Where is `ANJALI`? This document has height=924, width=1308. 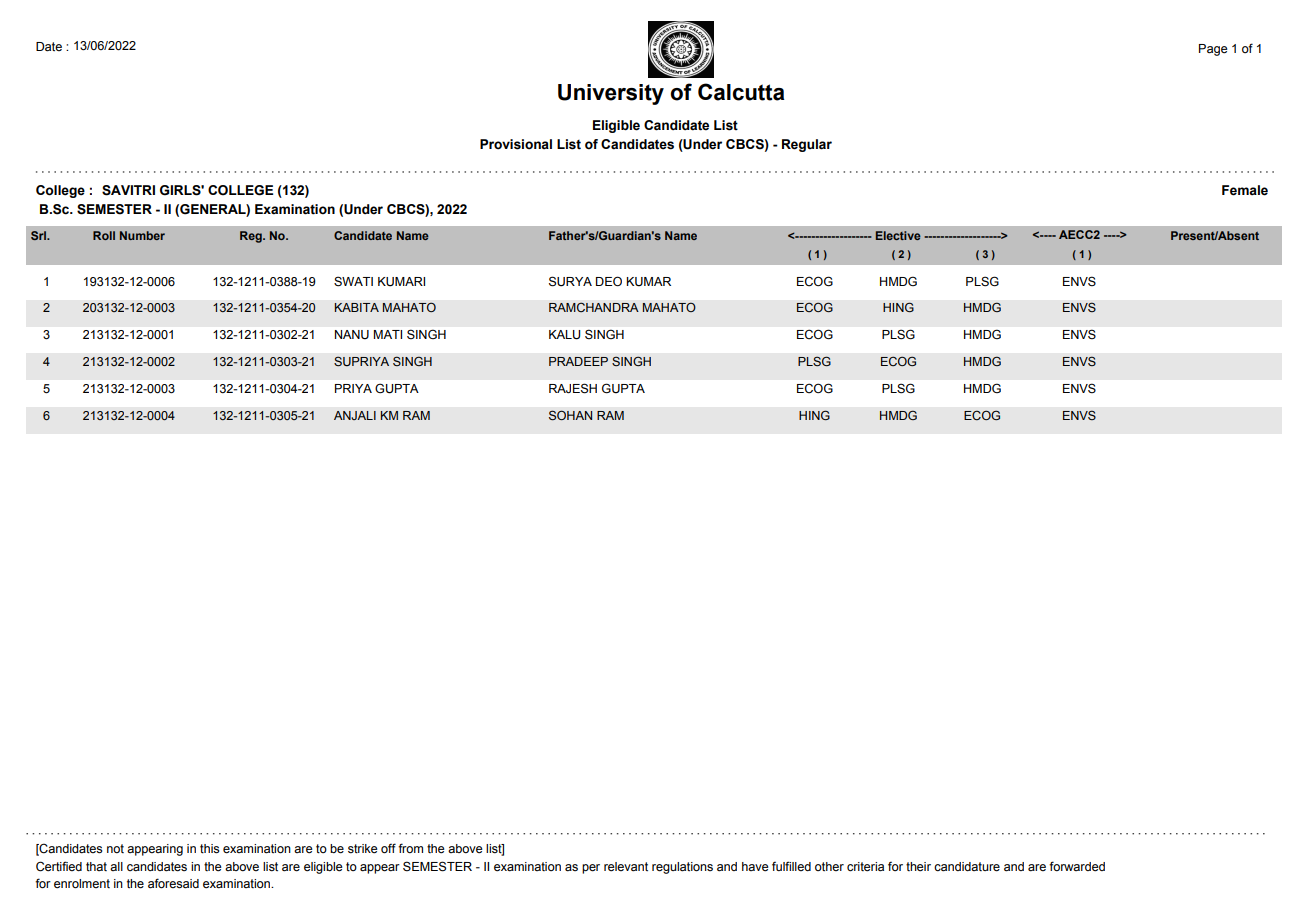 ANJALI is located at coordinates (355, 415).
